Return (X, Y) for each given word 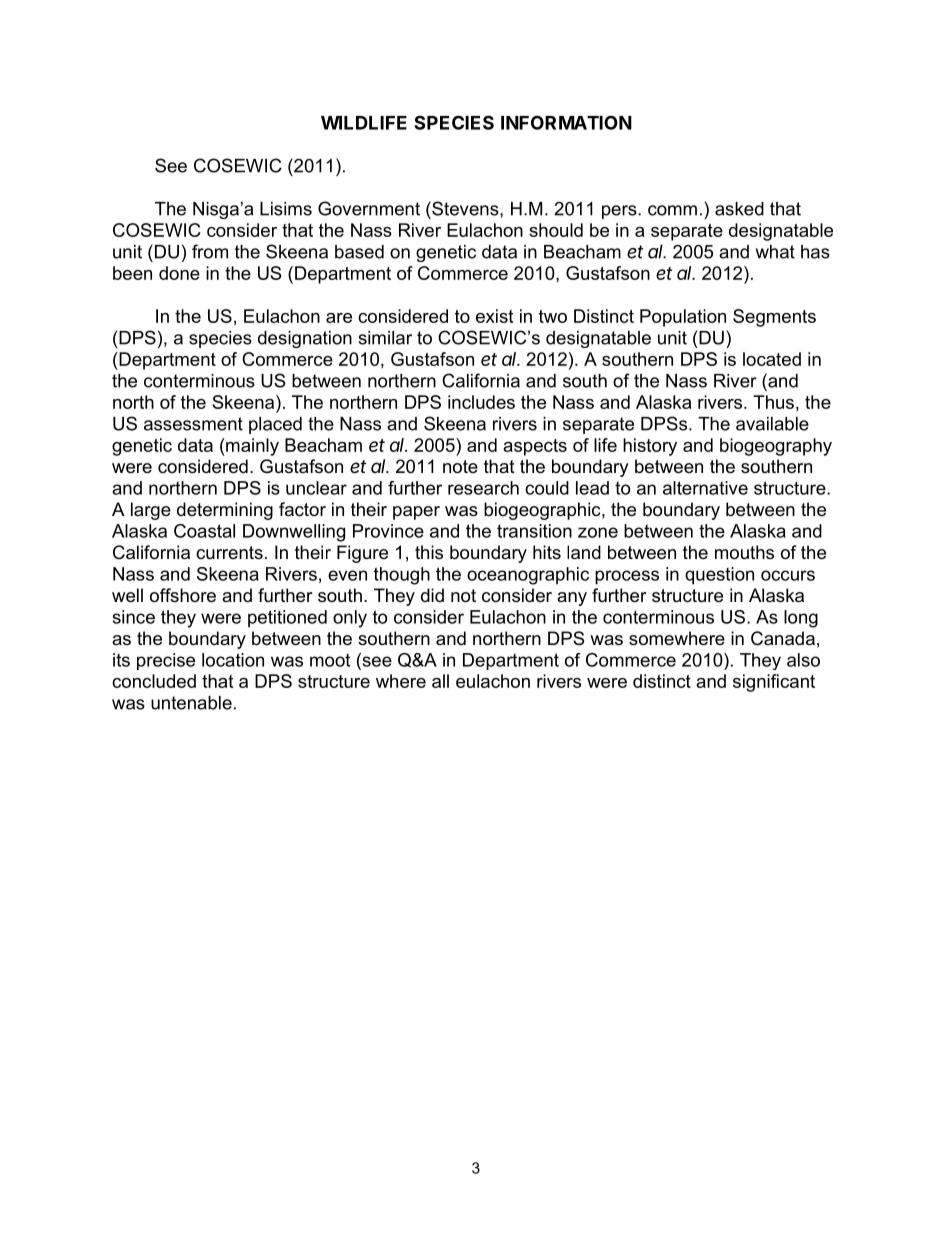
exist (494, 316)
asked (739, 209)
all (440, 681)
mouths (744, 552)
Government (369, 208)
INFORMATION (566, 122)
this (429, 552)
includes (481, 402)
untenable (191, 703)
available (772, 424)
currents (229, 552)
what (775, 252)
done (179, 273)
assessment (193, 424)
